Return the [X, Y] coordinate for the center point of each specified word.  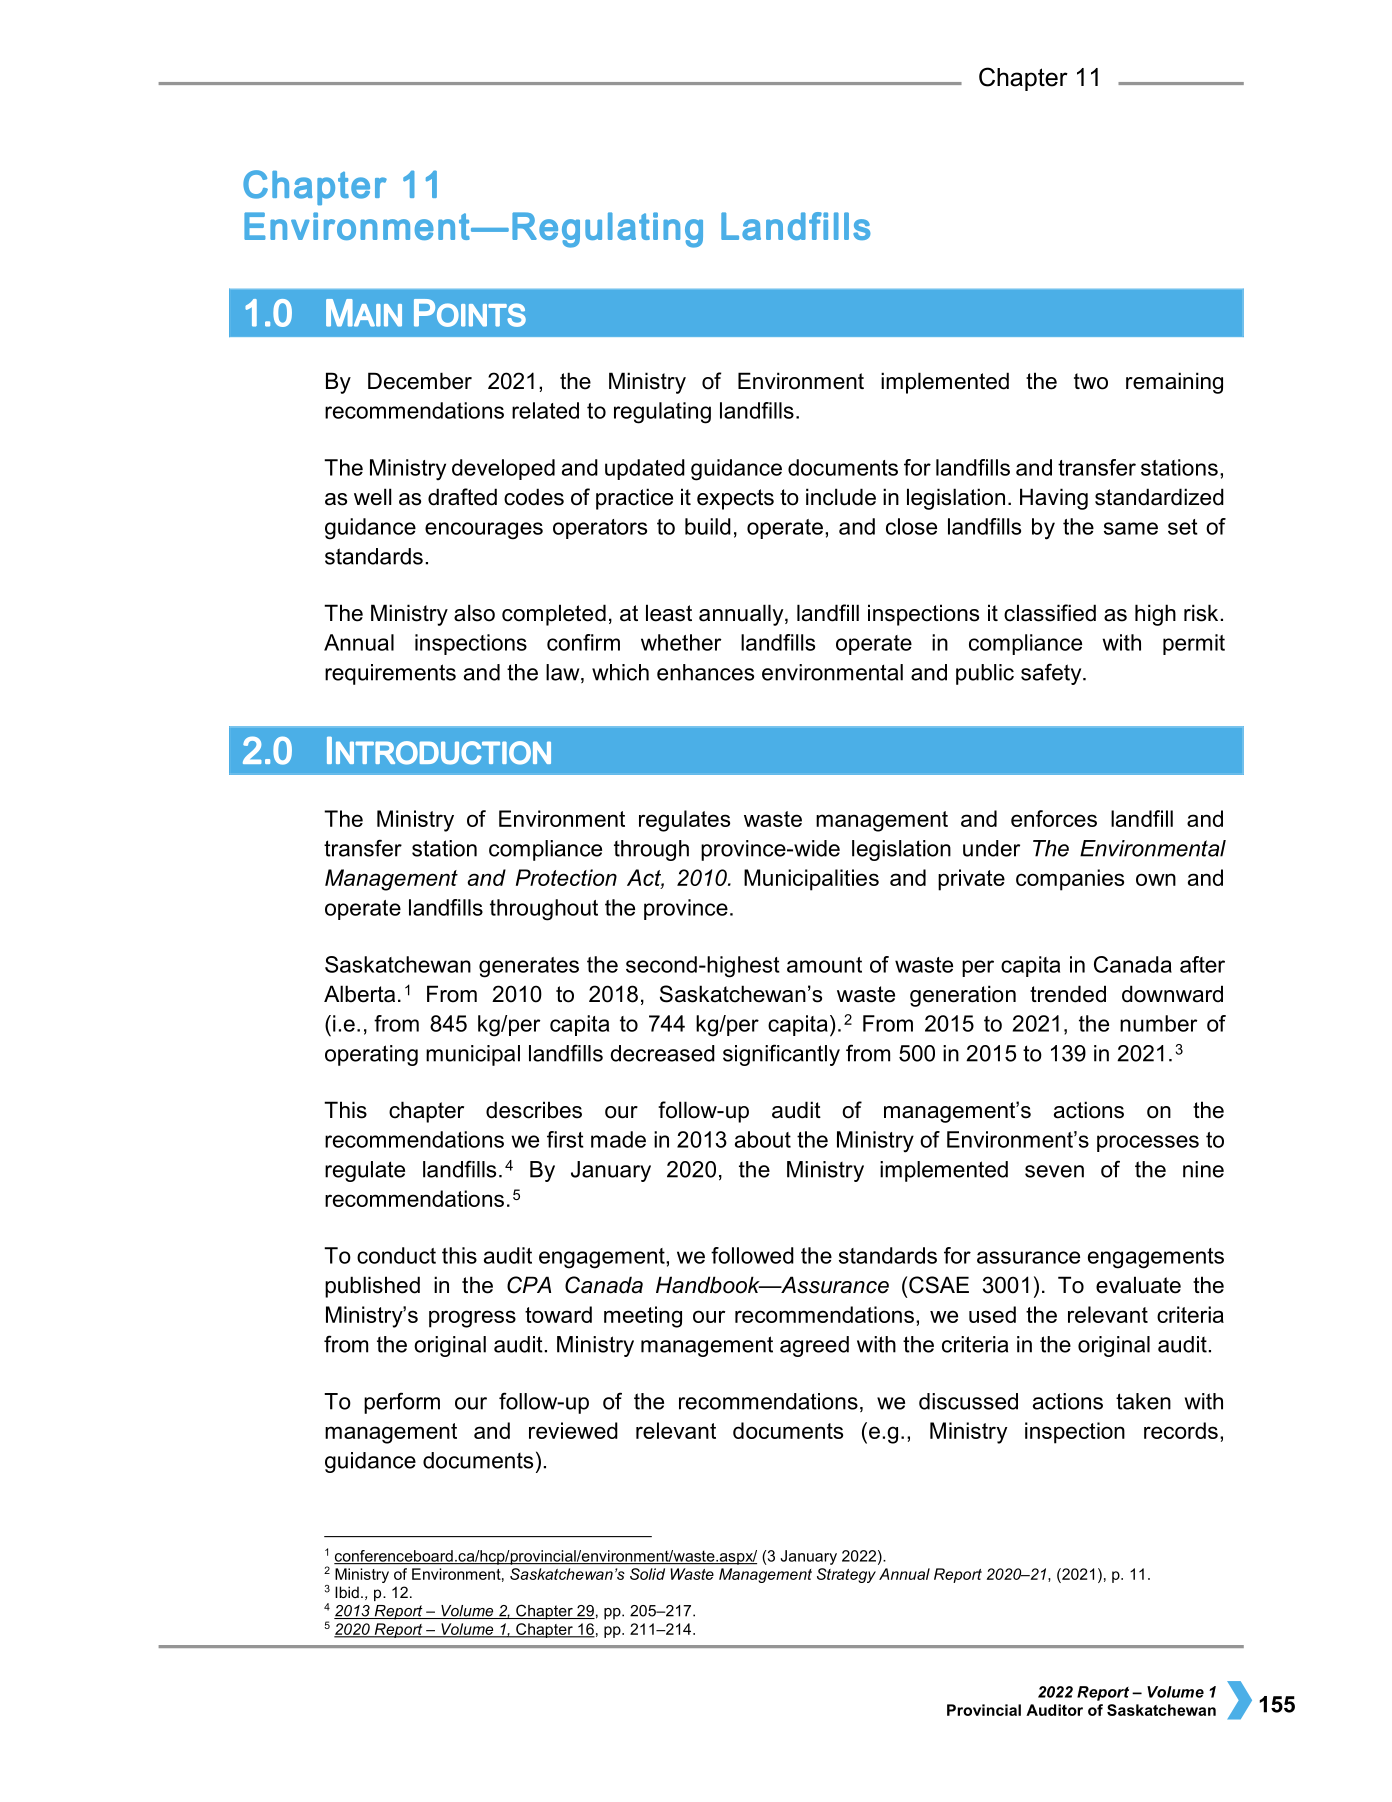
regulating [662, 413]
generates [529, 967]
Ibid [347, 1592]
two [1091, 381]
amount [824, 965]
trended [1068, 994]
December [420, 381]
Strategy [846, 1575]
